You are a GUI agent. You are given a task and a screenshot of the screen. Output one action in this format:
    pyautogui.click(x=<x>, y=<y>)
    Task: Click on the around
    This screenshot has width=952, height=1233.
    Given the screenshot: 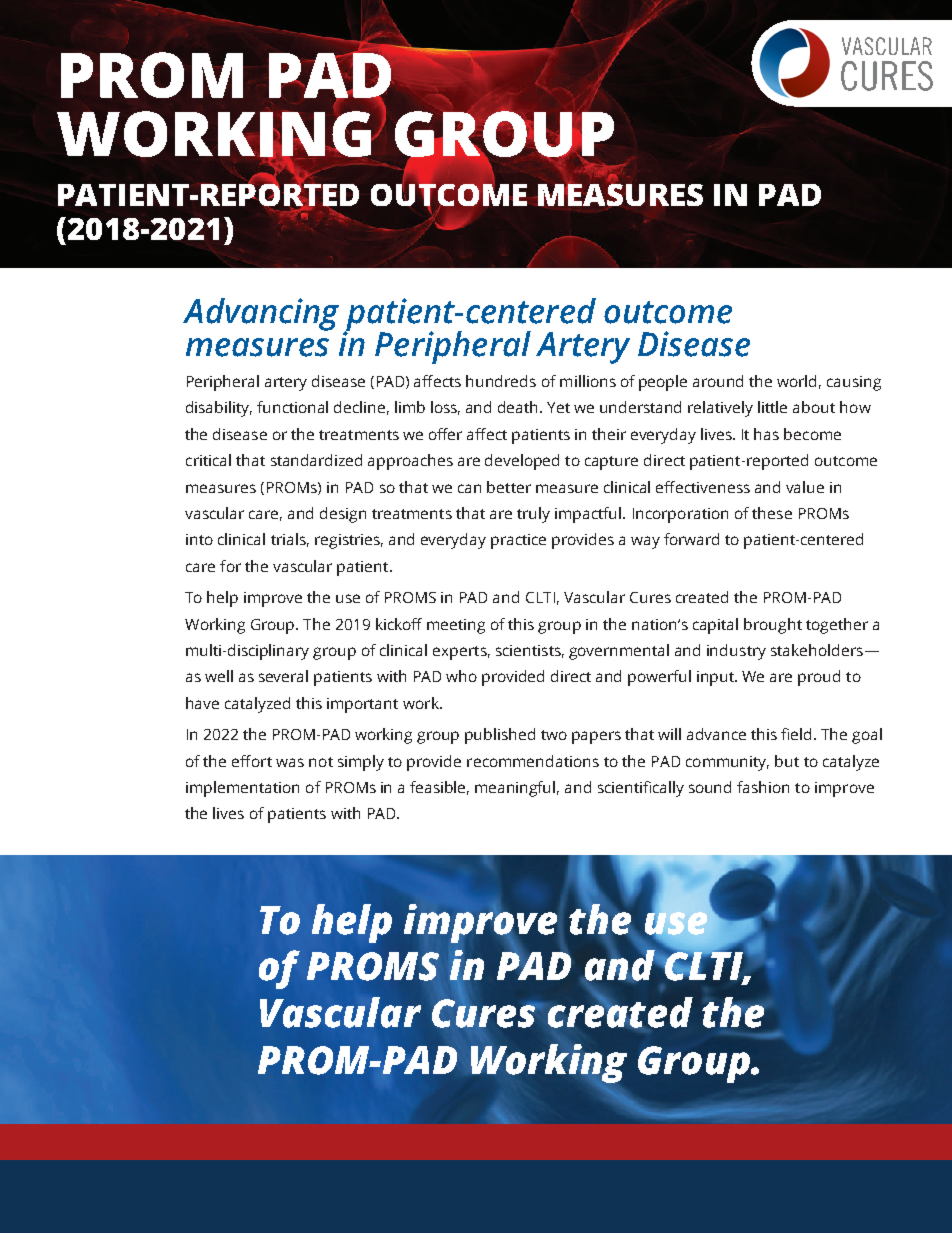 What is the action you would take?
    pyautogui.click(x=718, y=381)
